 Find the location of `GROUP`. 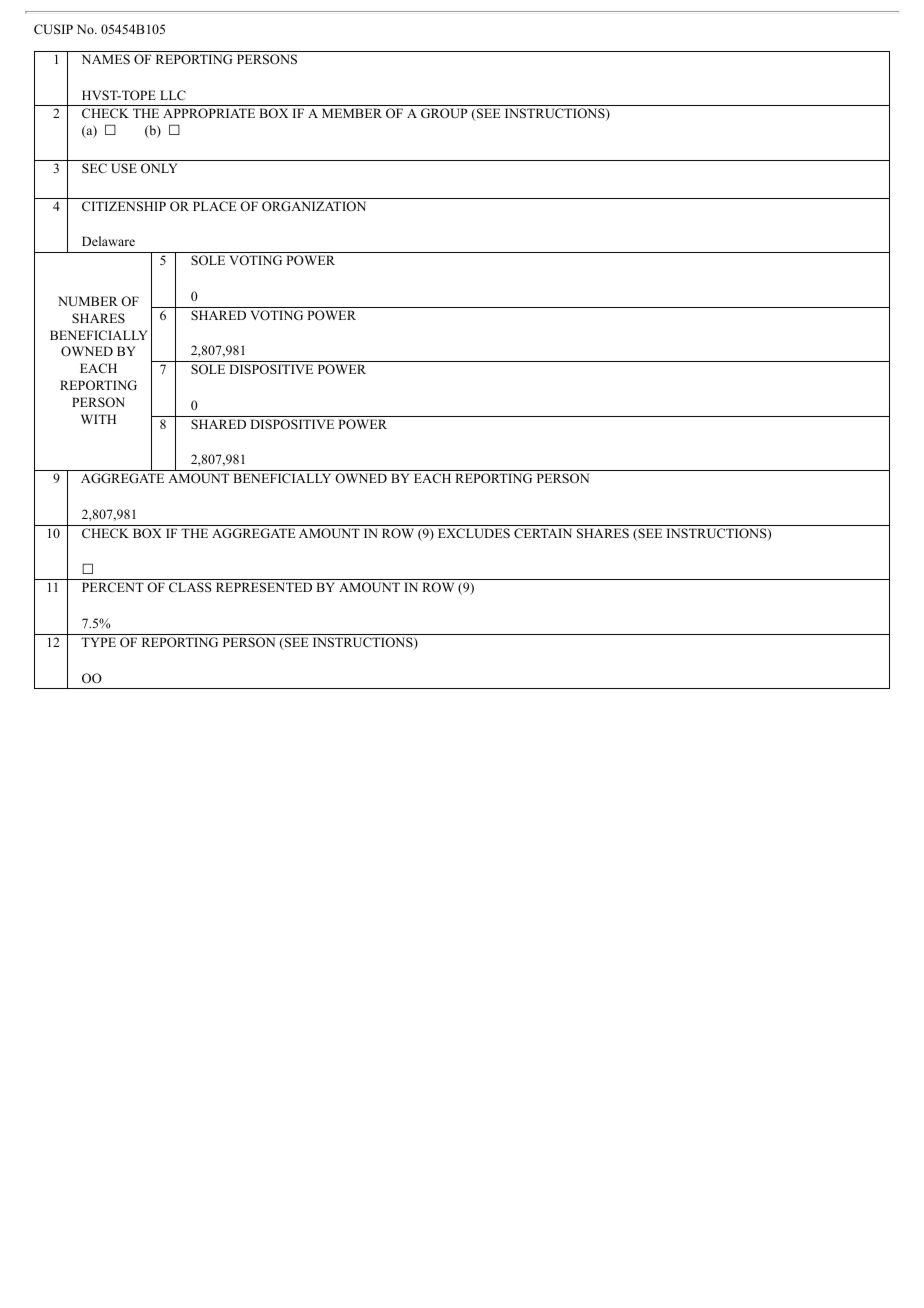

GROUP is located at coordinates (444, 113).
